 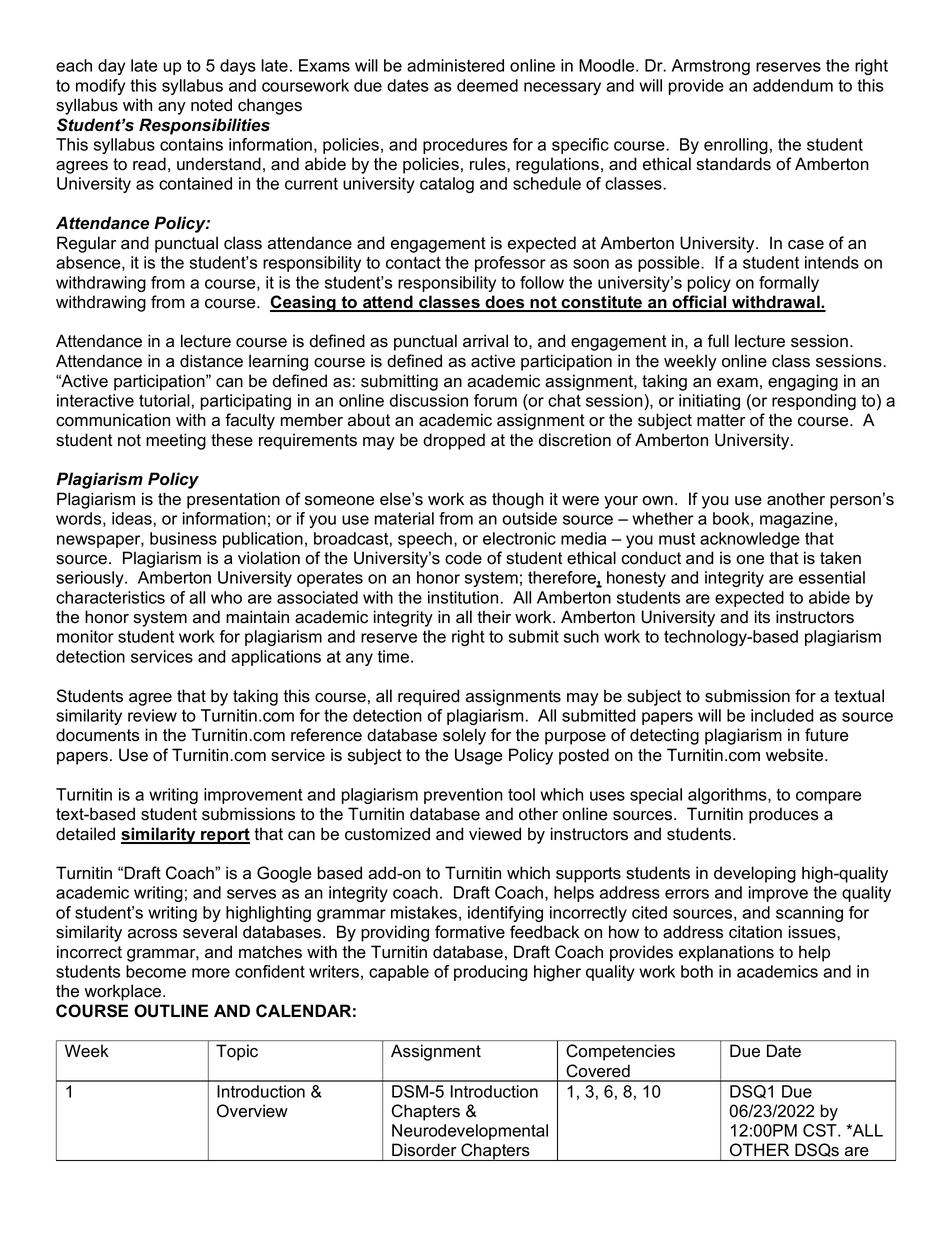 I want to click on its, so click(x=762, y=617).
